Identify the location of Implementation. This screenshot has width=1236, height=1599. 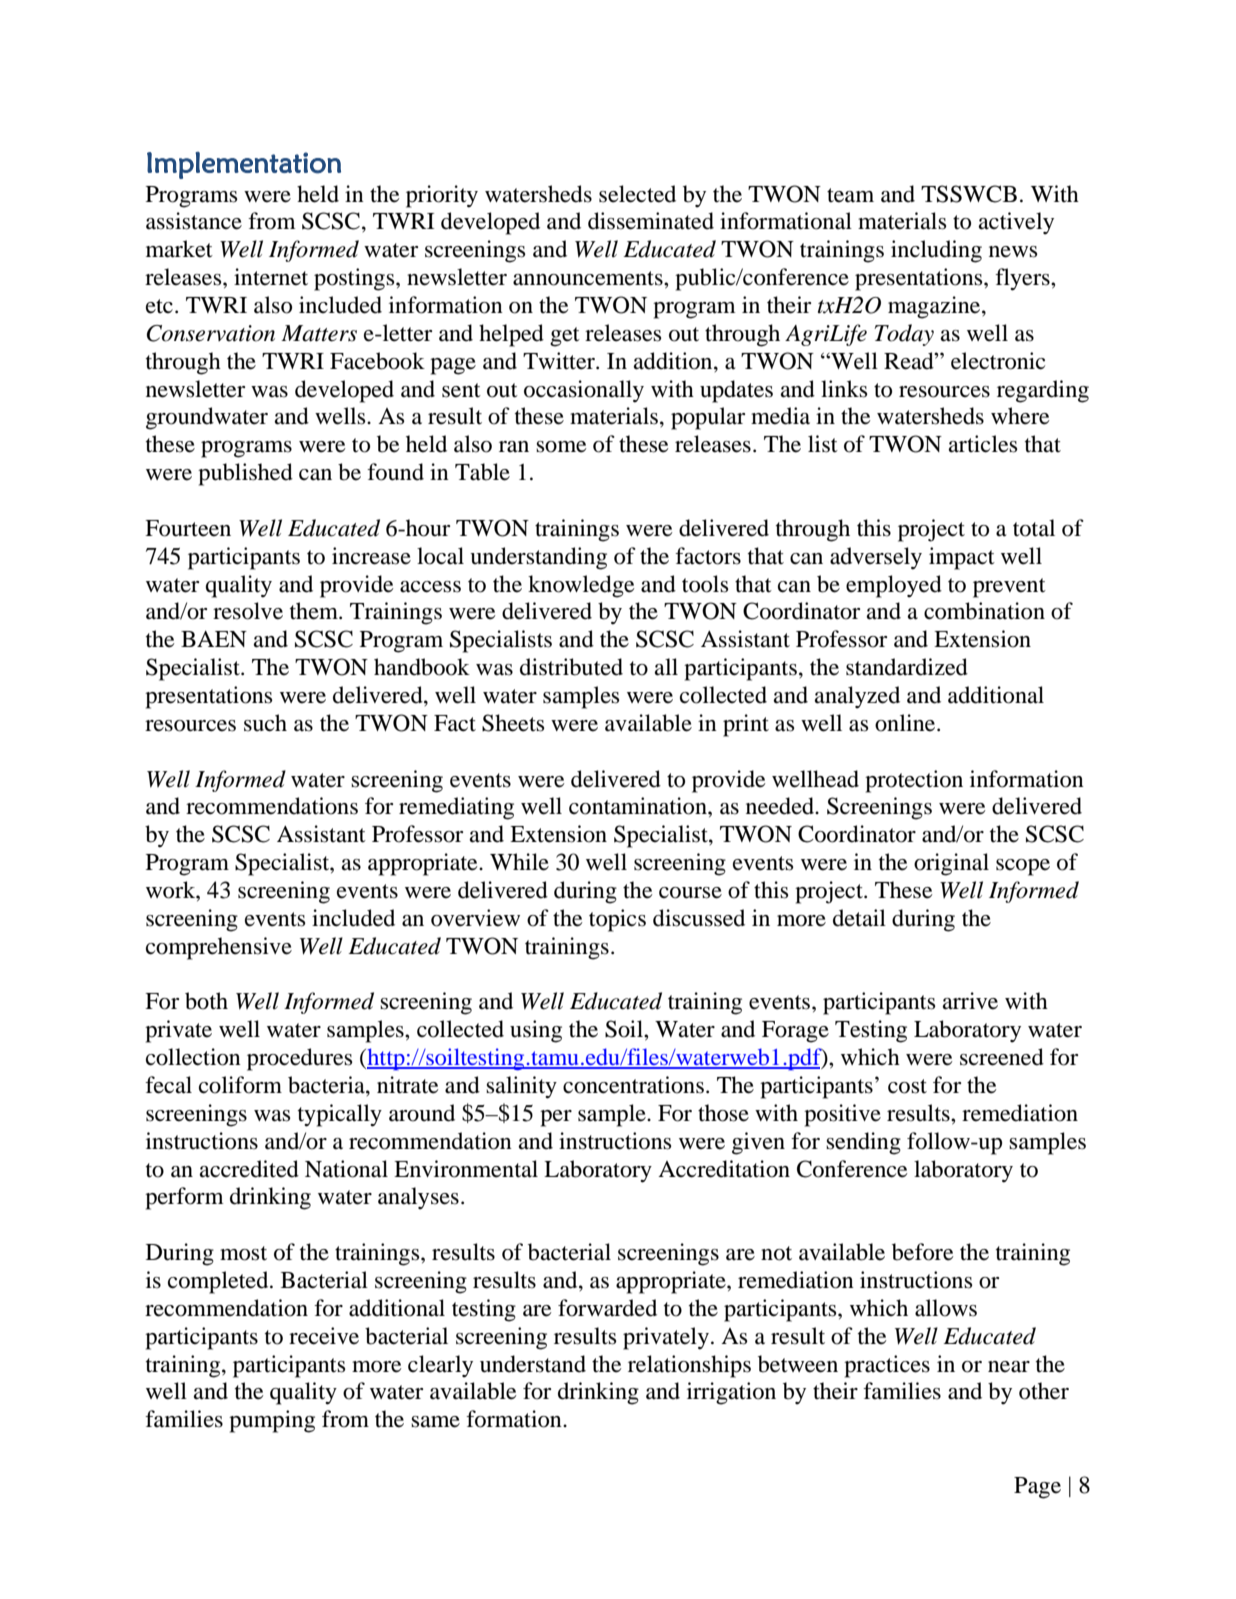
(244, 165).
